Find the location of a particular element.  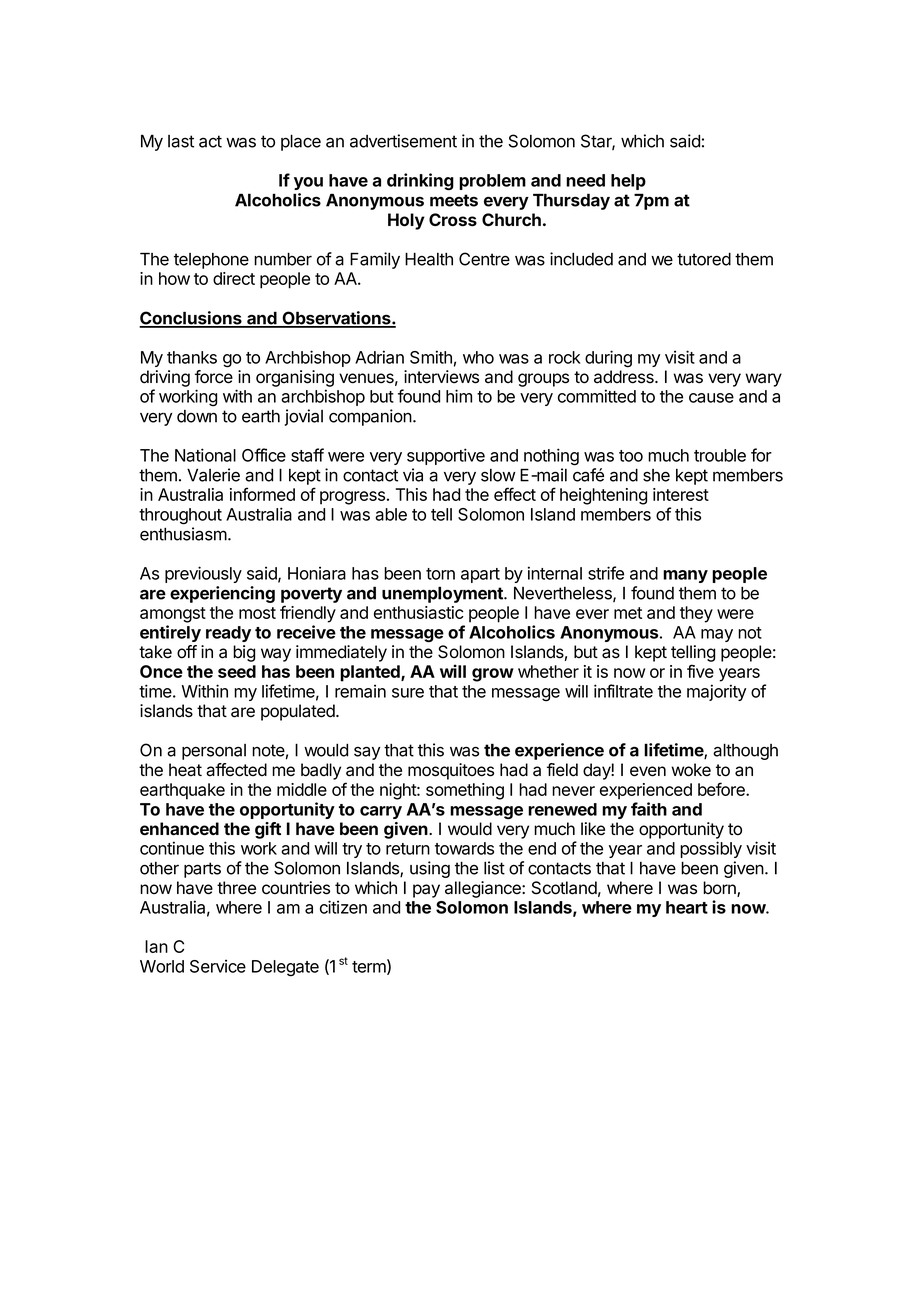

heart is located at coordinates (687, 907).
